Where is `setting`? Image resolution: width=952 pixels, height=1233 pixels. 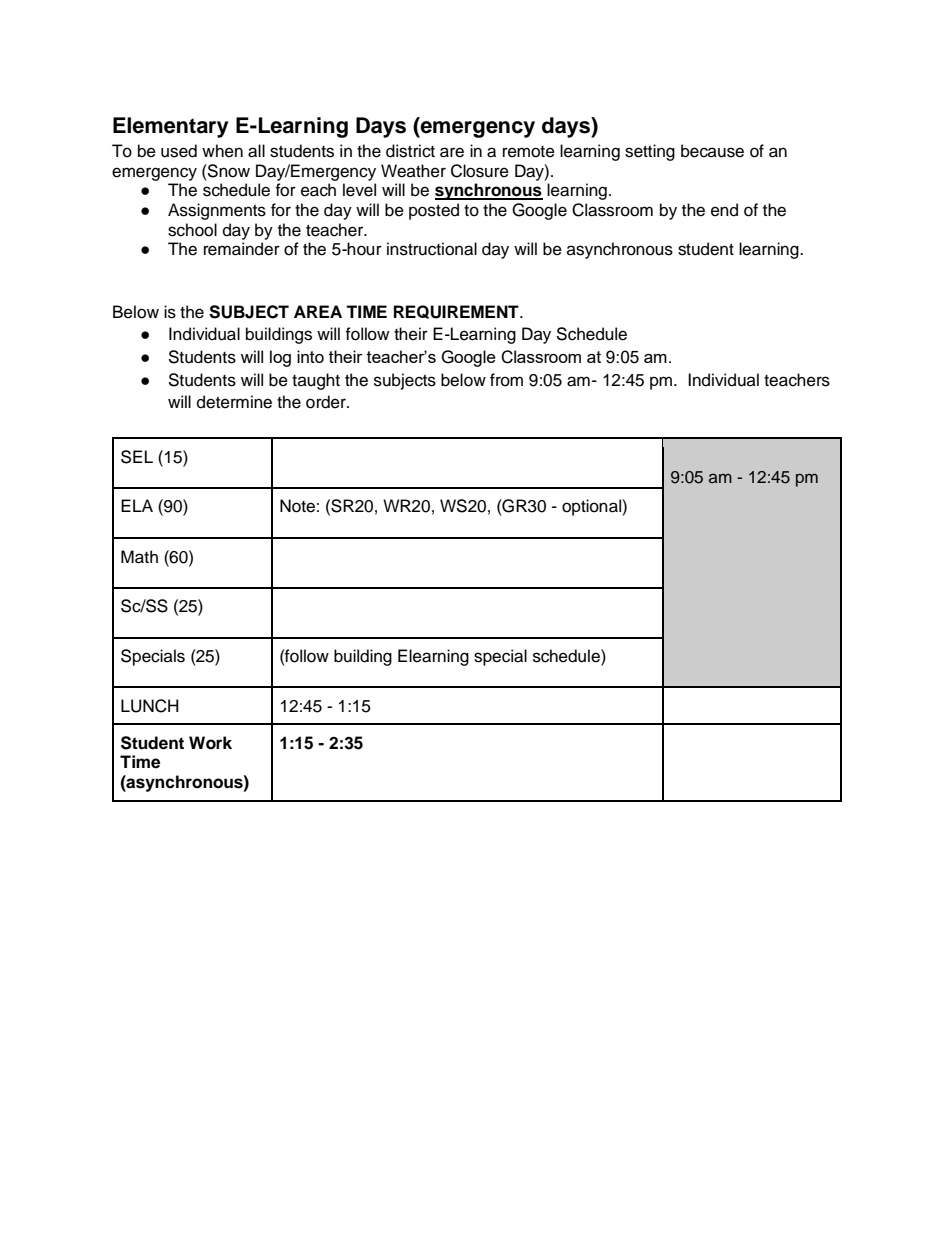
setting is located at coordinates (650, 152).
